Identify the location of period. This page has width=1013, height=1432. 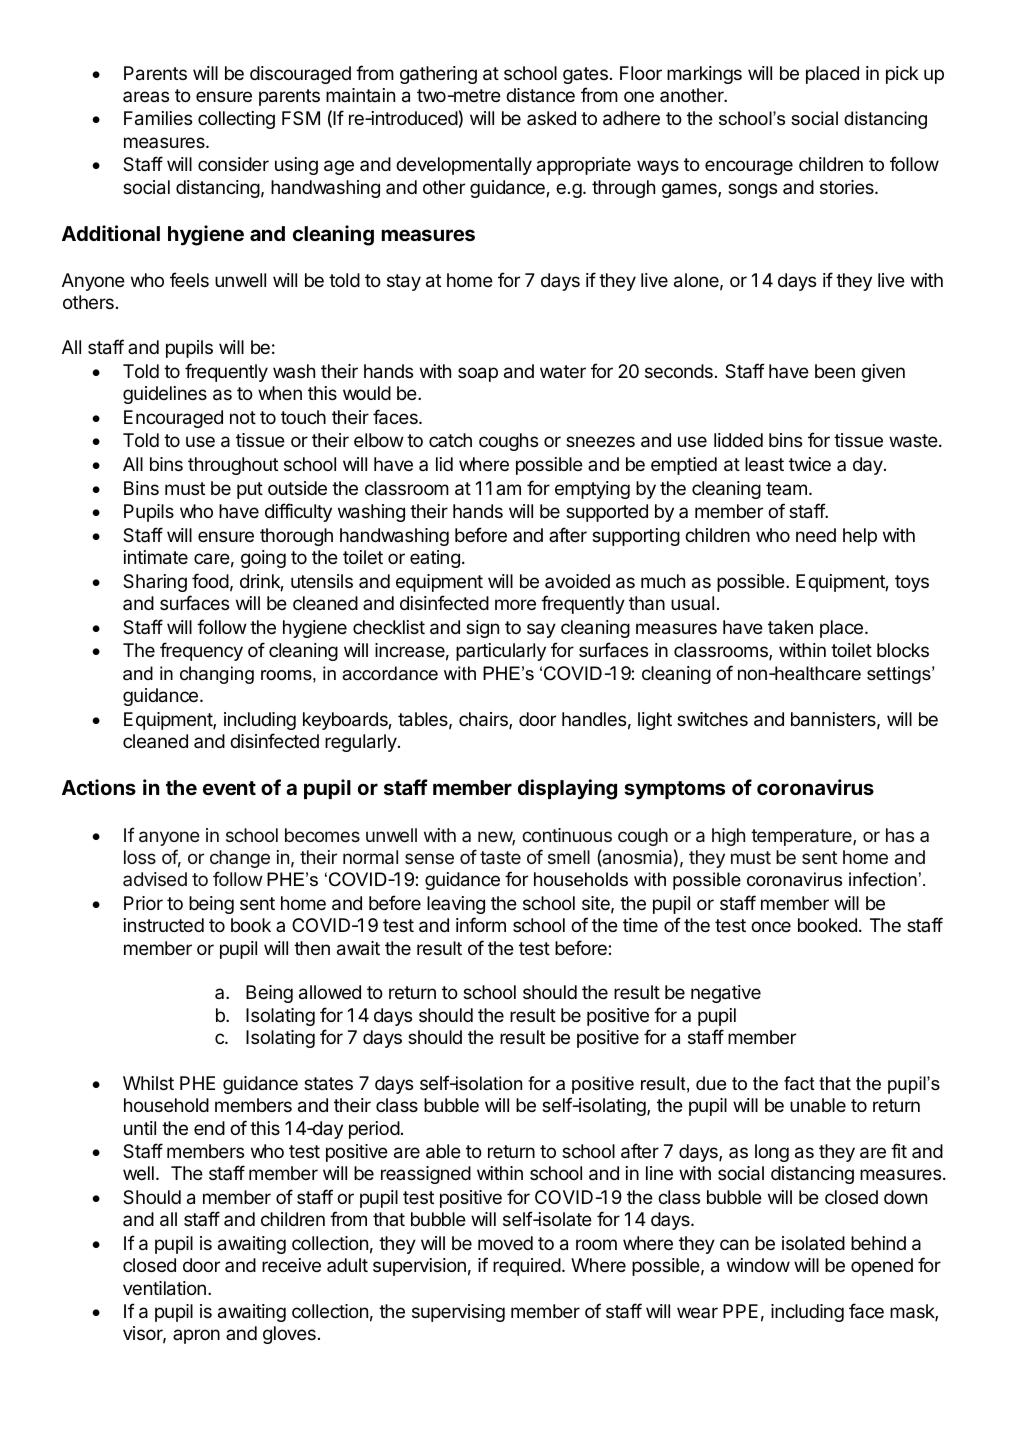
(374, 1130).
